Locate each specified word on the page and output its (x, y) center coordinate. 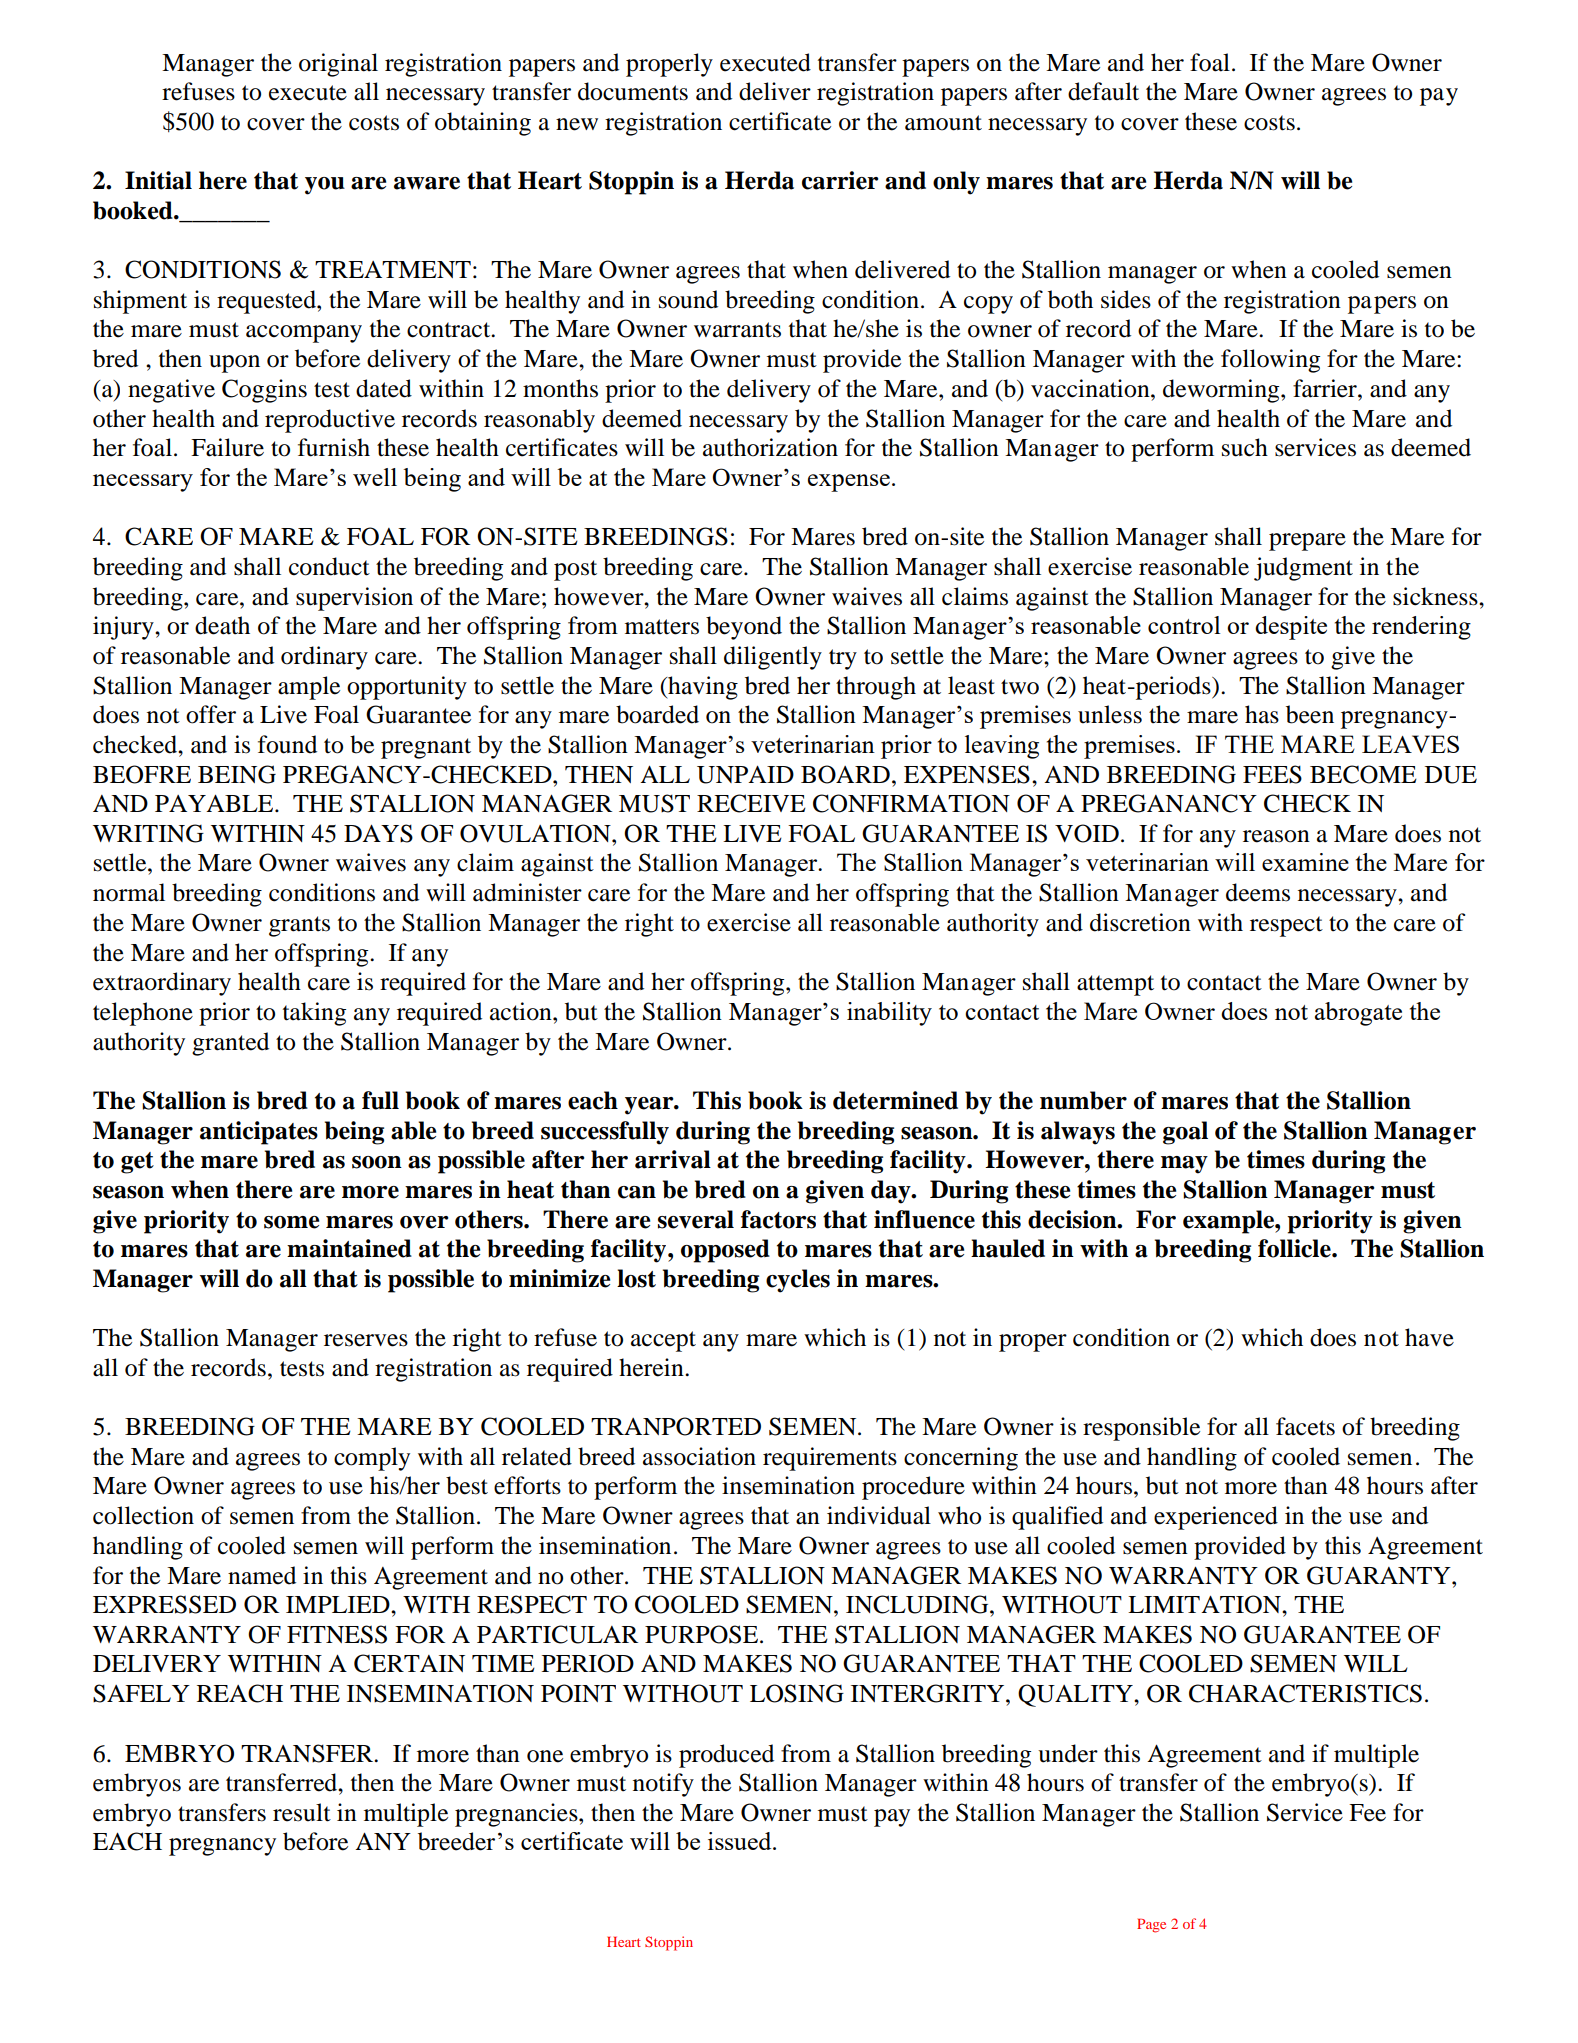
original (338, 65)
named (262, 1575)
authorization (770, 447)
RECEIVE (751, 803)
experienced (1216, 1518)
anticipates (259, 1133)
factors (778, 1219)
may (1184, 1165)
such (1245, 447)
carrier (840, 180)
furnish (334, 447)
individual (879, 1515)
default (1103, 91)
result (302, 1812)
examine (1305, 862)
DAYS (378, 833)
